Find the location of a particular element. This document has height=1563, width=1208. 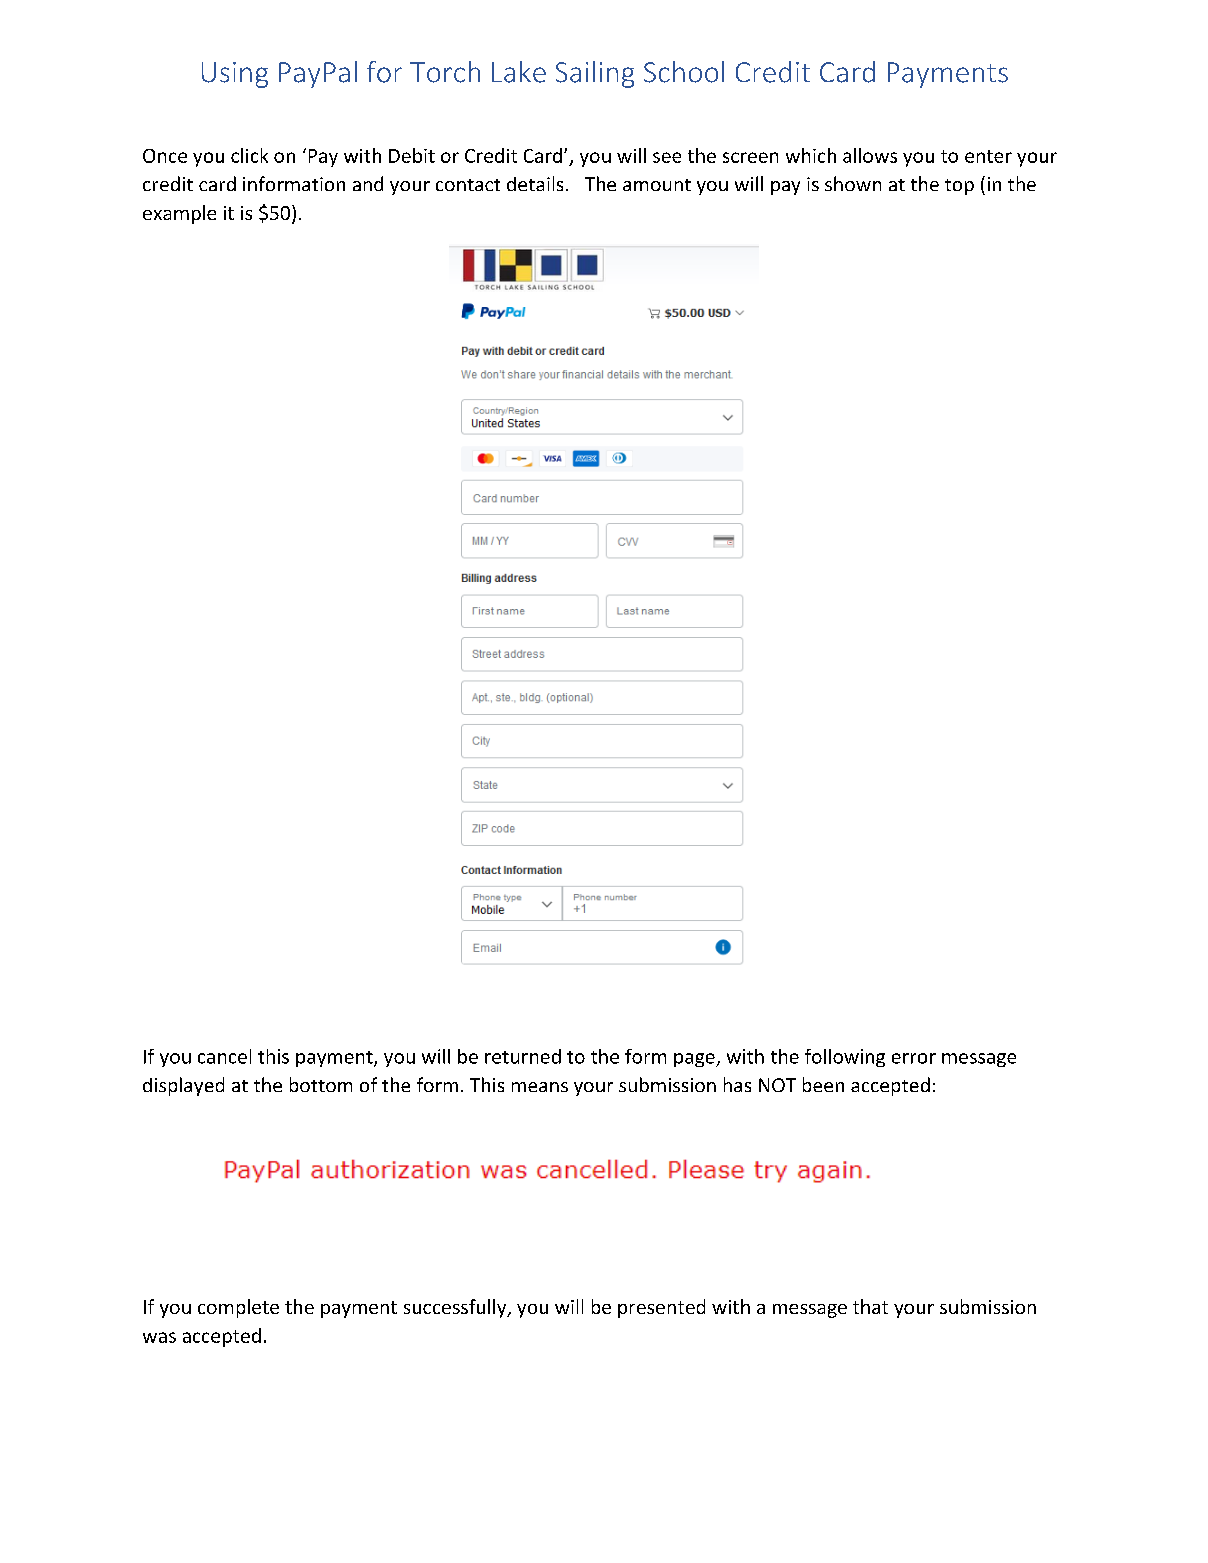

Using is located at coordinates (235, 75).
